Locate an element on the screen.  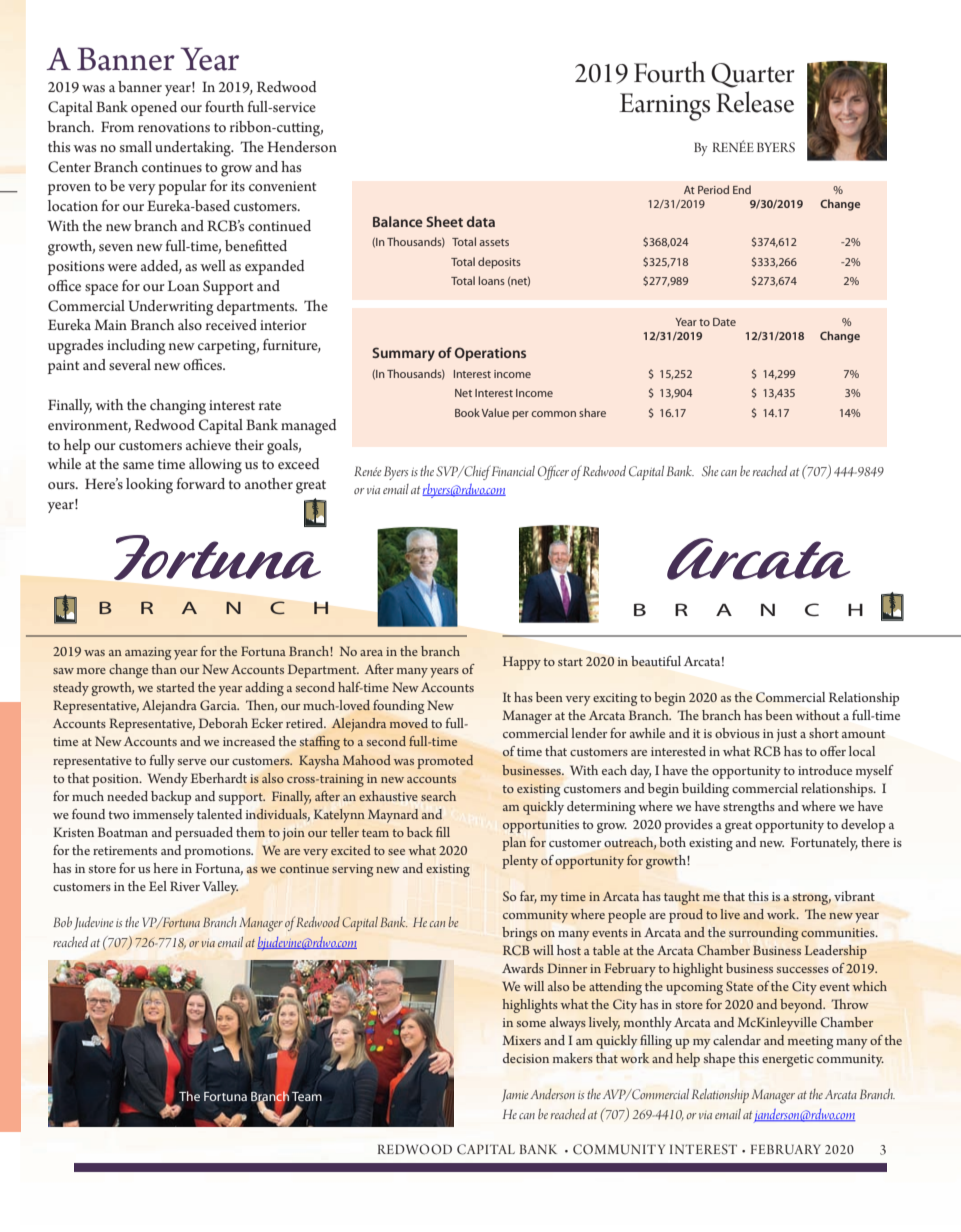
Bob is located at coordinates (62, 922).
